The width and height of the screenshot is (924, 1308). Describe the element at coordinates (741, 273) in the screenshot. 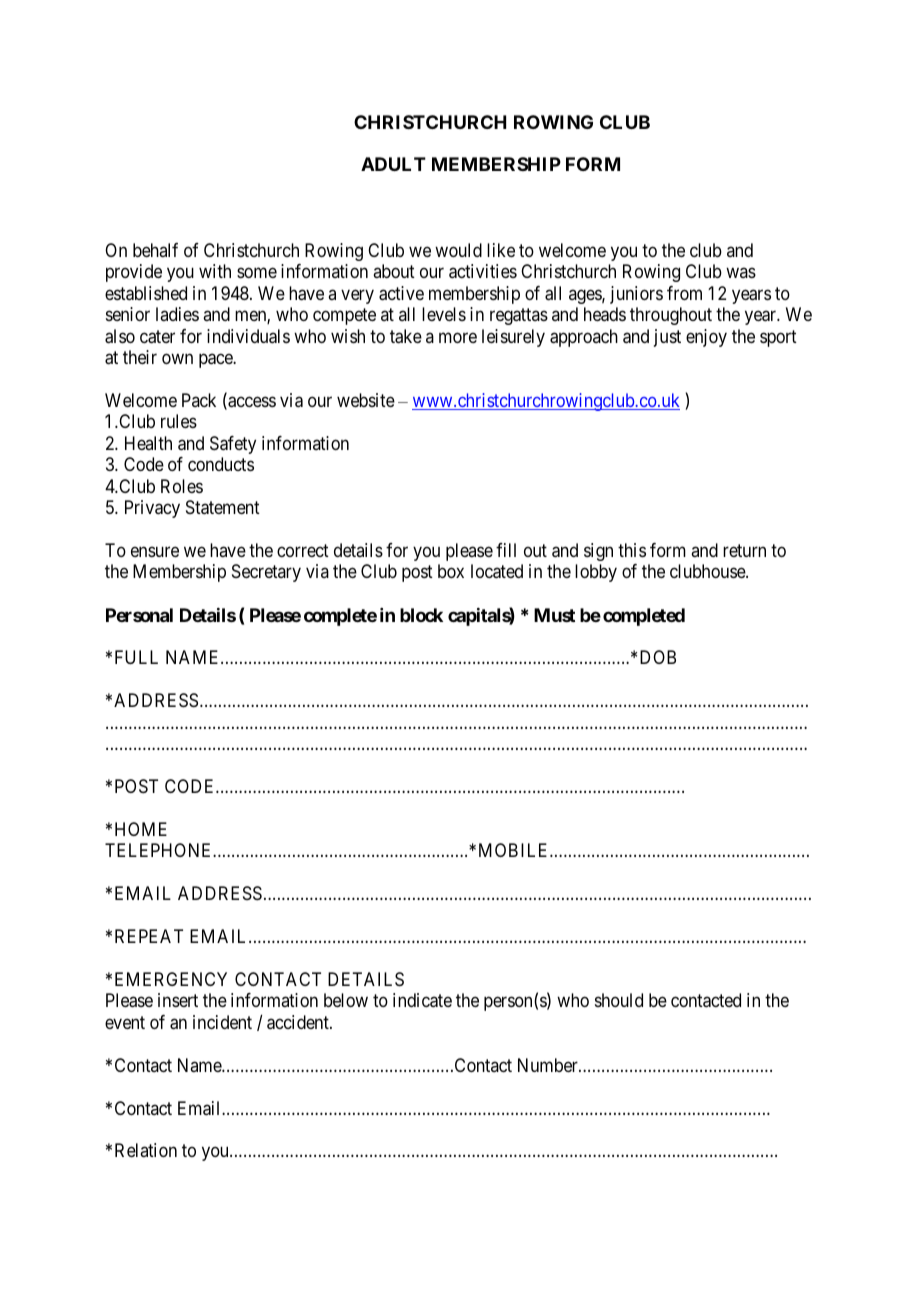

I see `was` at that location.
